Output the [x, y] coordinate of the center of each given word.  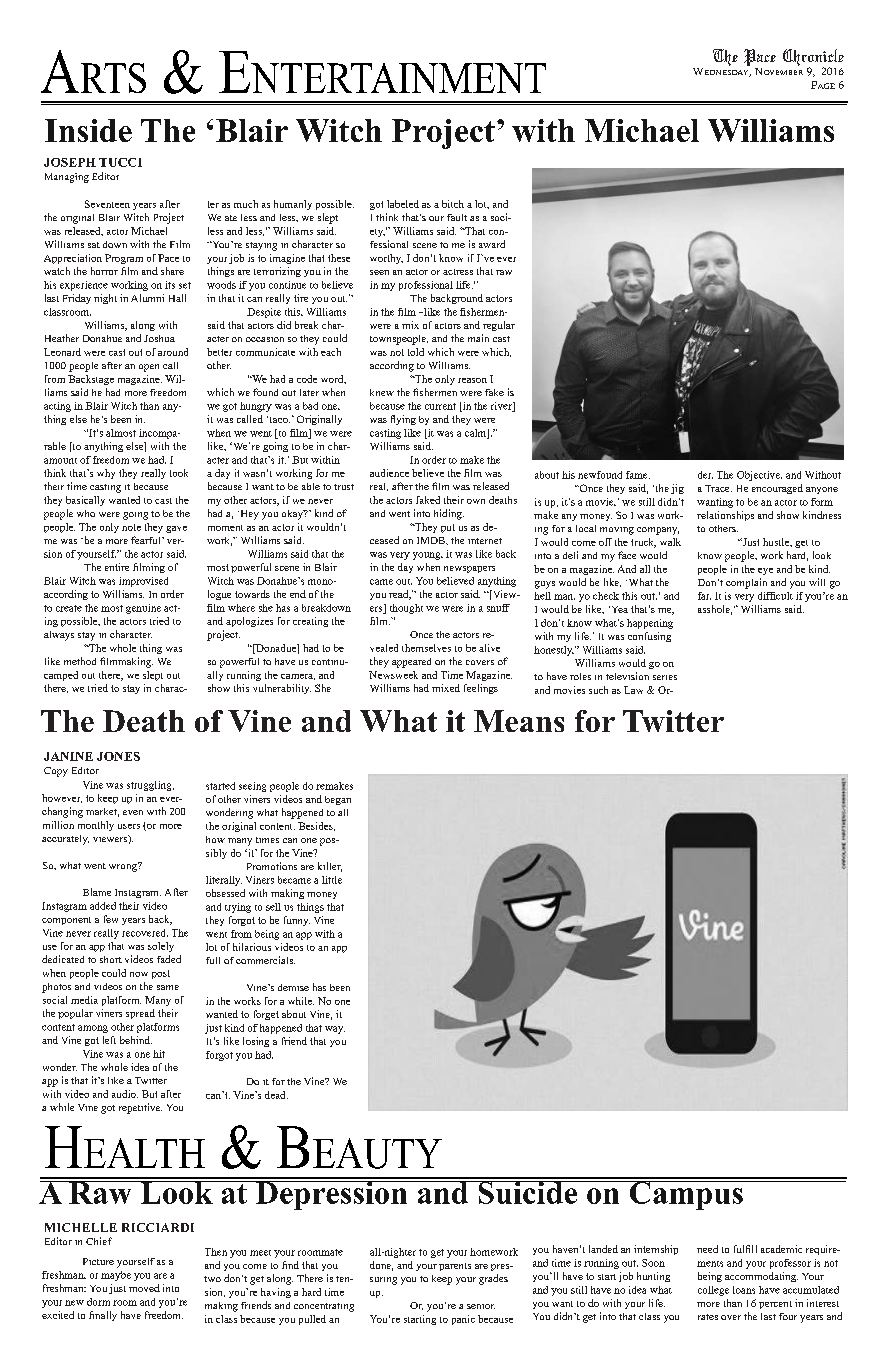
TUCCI [120, 162]
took [179, 473]
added [103, 906]
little [332, 880]
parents [455, 1267]
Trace [718, 488]
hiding [449, 514]
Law [633, 690]
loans [744, 1290]
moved [144, 1288]
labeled [403, 204]
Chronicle [813, 59]
